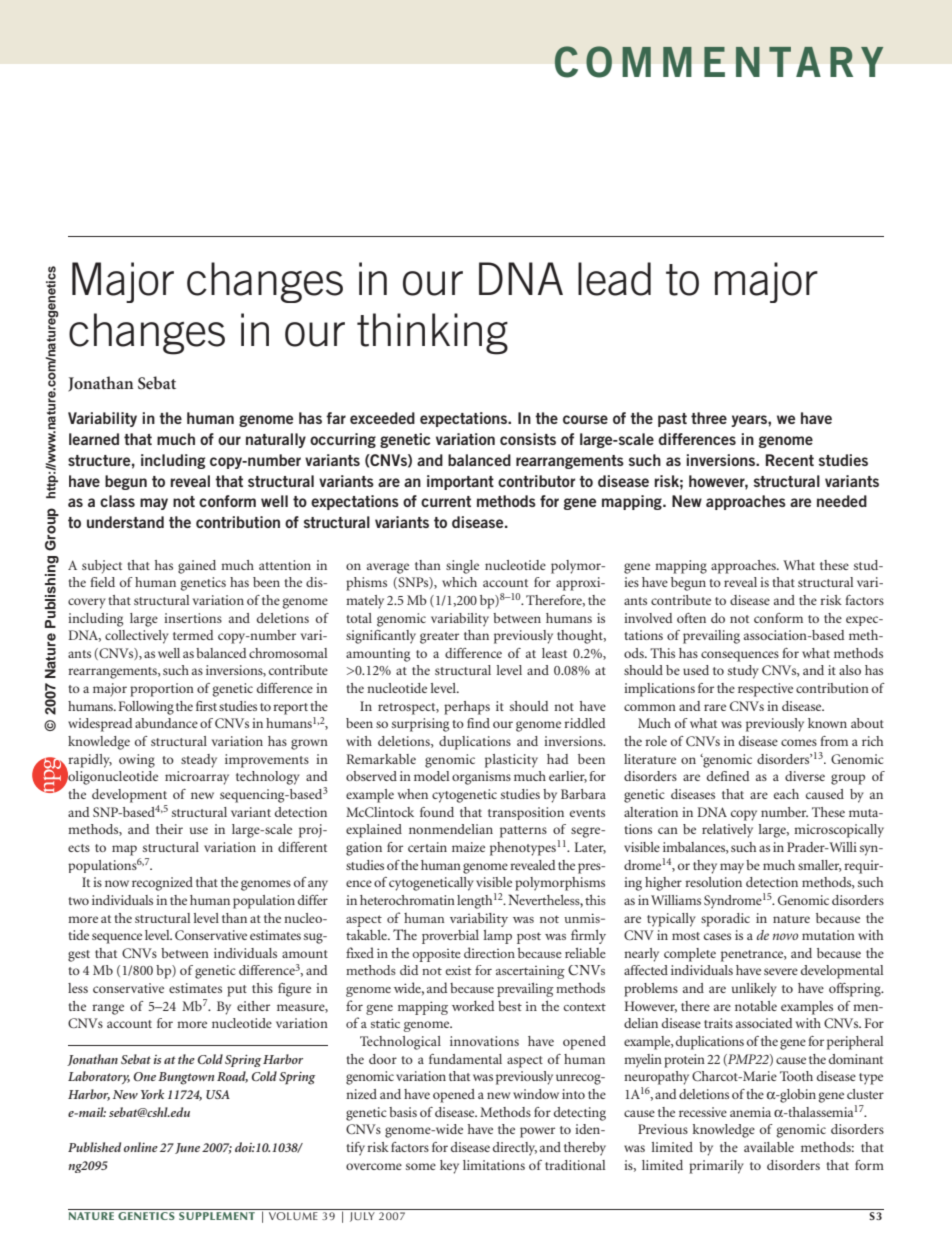 This screenshot has height=1256, width=952. I want to click on two, so click(78, 901).
